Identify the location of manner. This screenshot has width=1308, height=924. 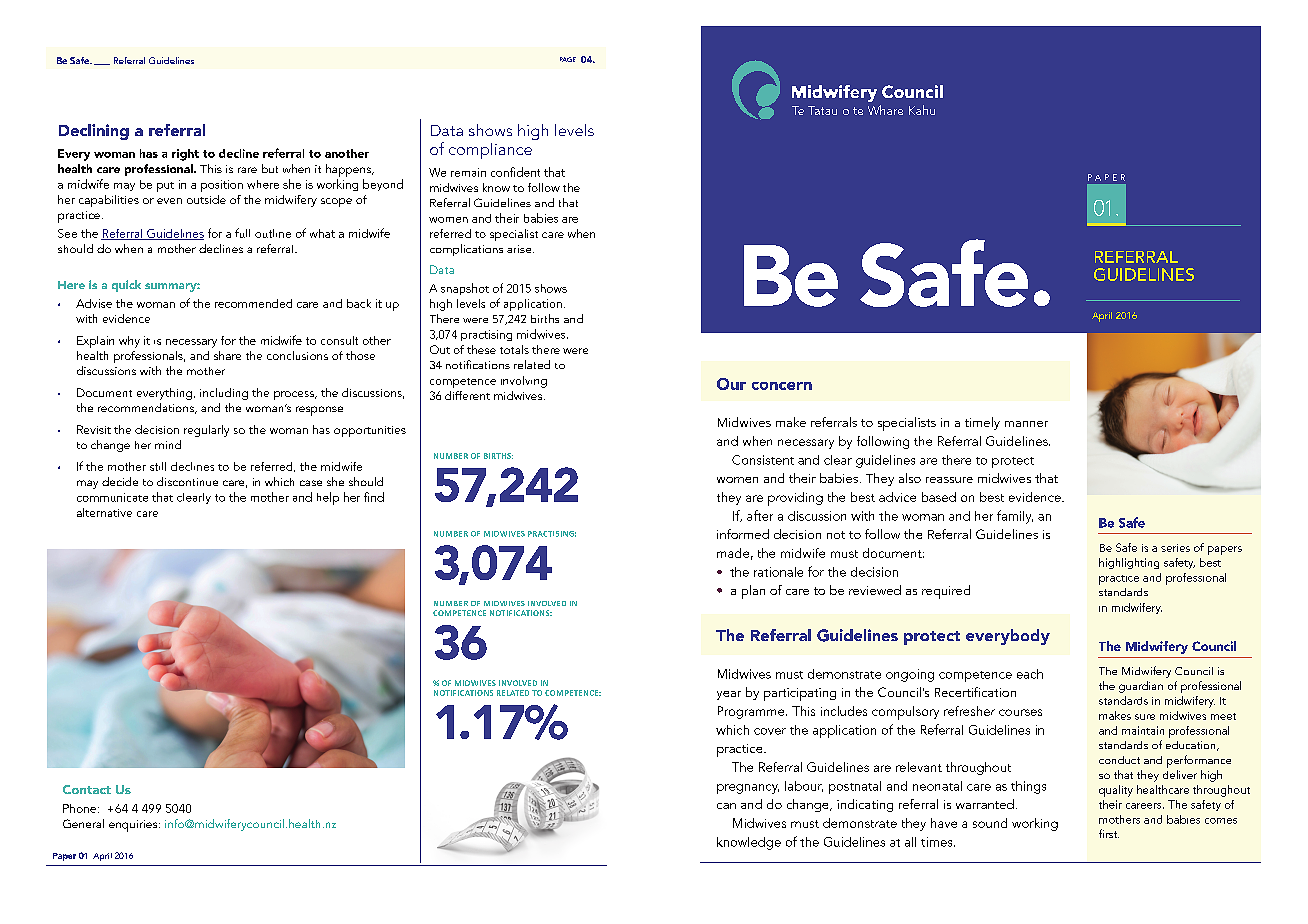
(1026, 424).
